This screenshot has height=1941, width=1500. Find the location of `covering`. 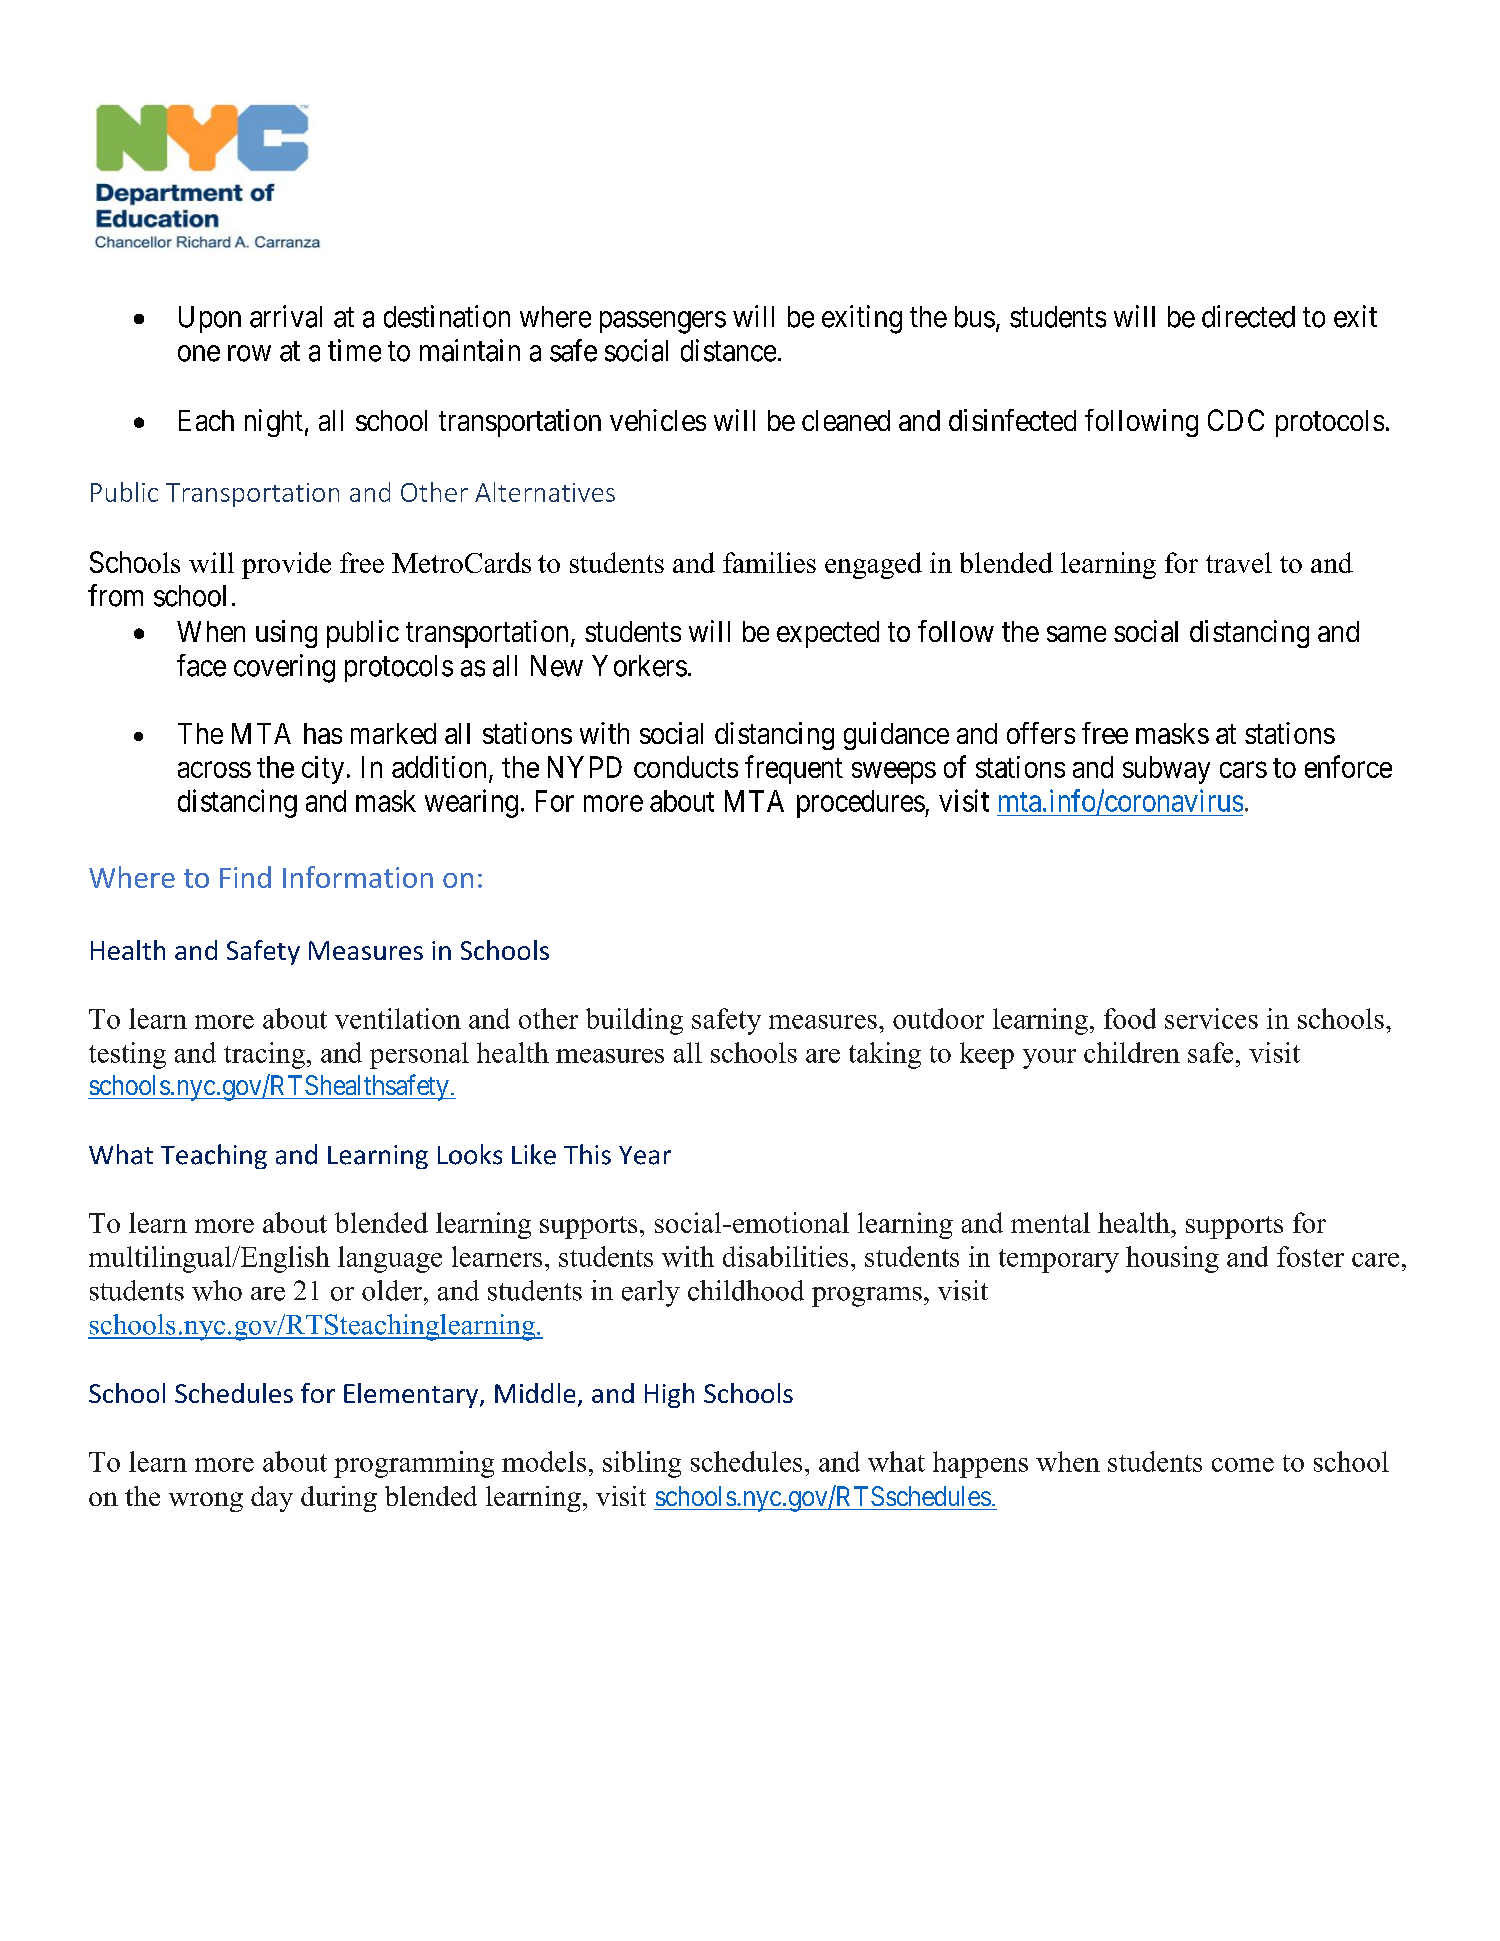

covering is located at coordinates (284, 668).
